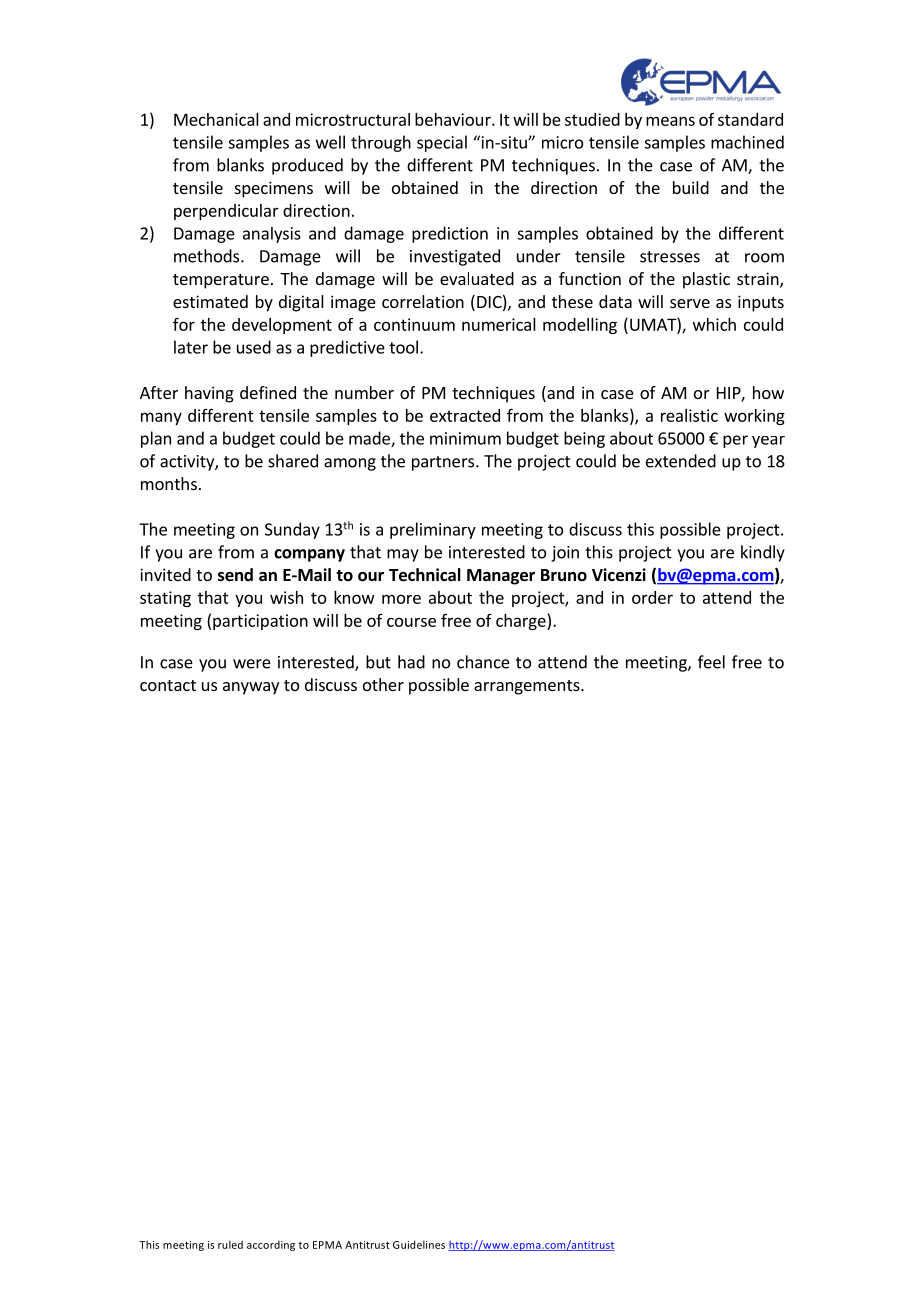  What do you see at coordinates (483, 662) in the screenshot?
I see `chance` at bounding box center [483, 662].
